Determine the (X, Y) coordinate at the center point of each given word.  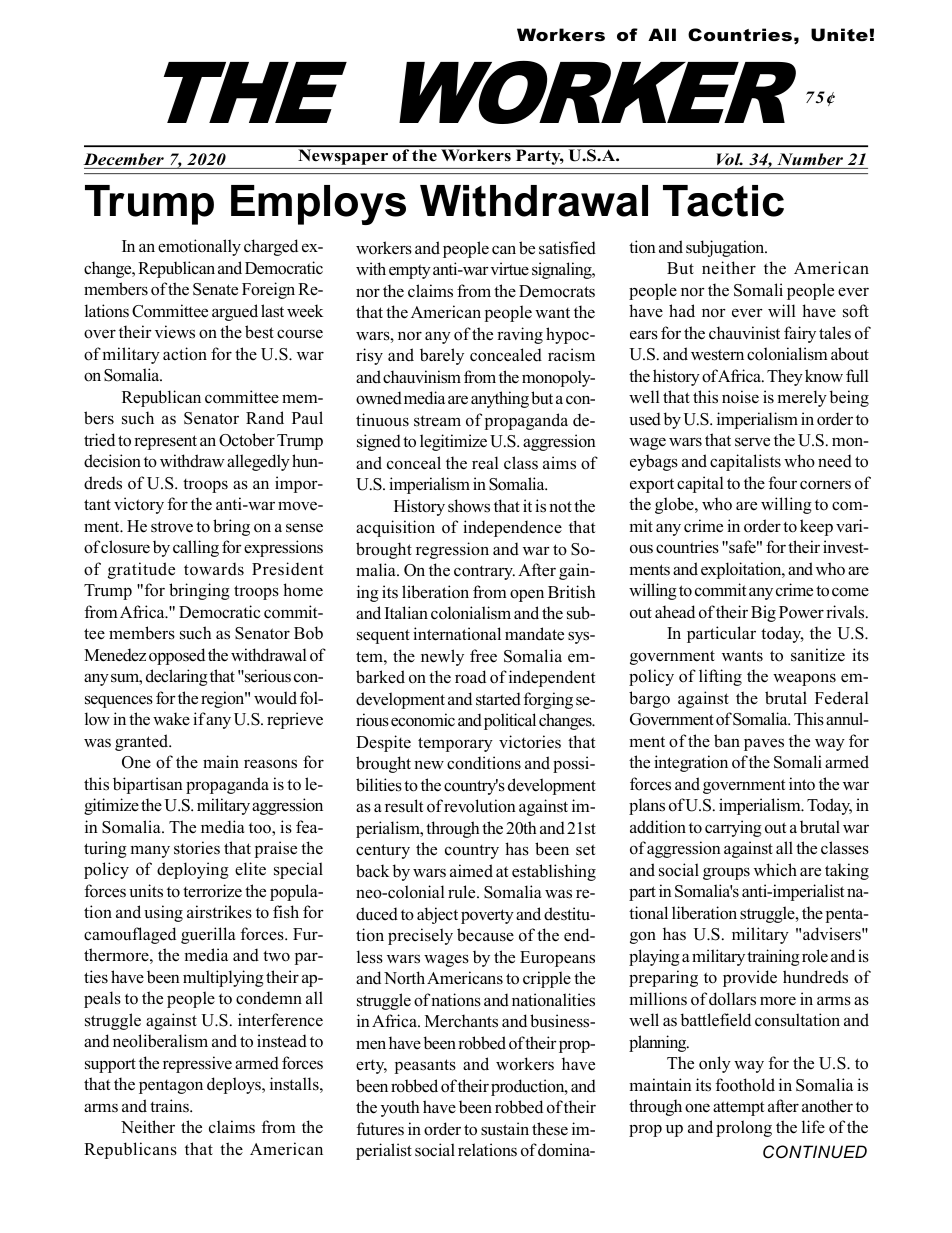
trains (170, 1105)
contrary (484, 573)
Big (763, 613)
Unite (839, 35)
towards (214, 569)
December (123, 159)
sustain (505, 1129)
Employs (318, 205)
